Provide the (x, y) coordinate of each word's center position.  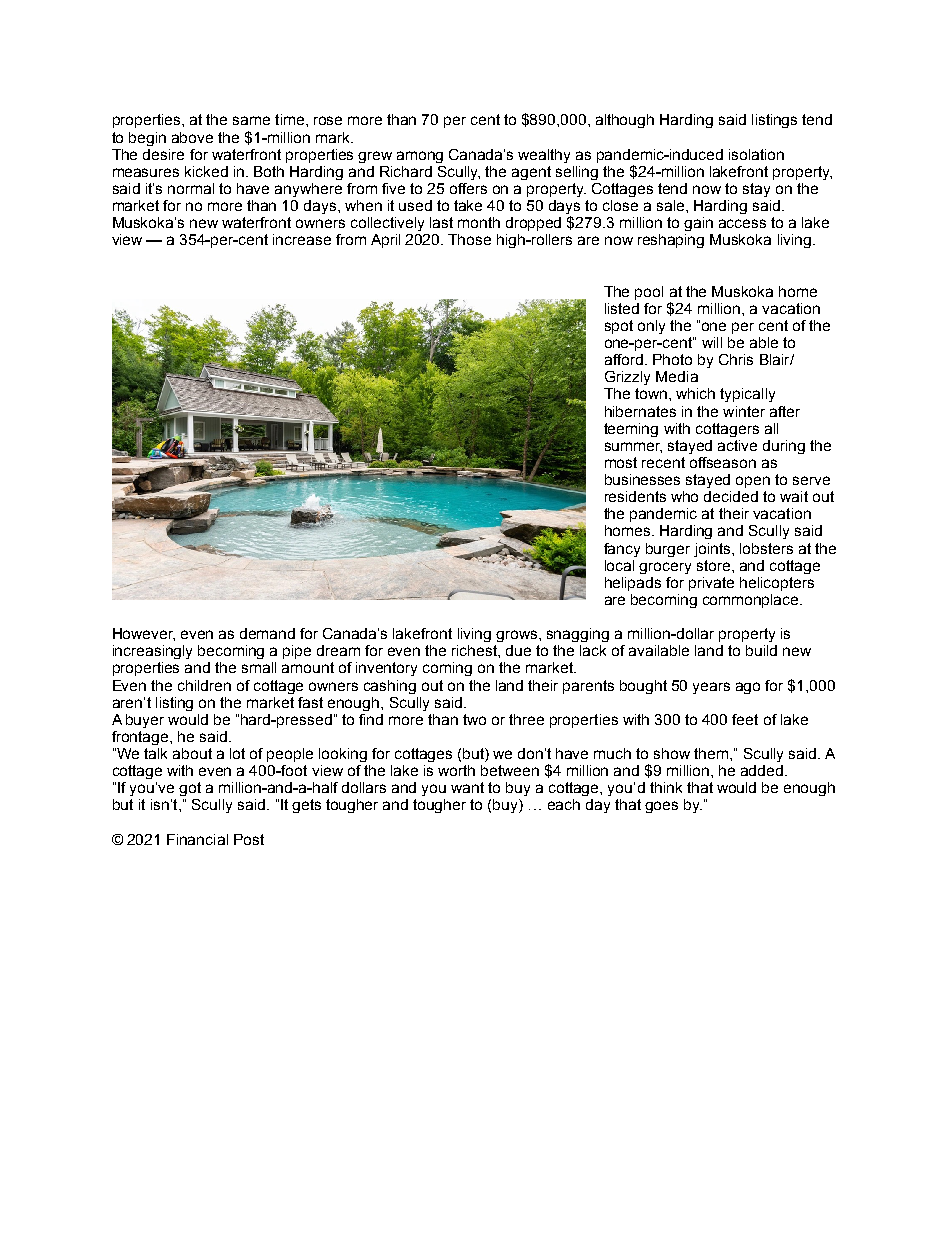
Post (249, 839)
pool (649, 293)
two (474, 719)
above (192, 137)
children (204, 685)
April (385, 241)
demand (267, 633)
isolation (756, 154)
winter (744, 411)
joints (713, 550)
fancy (622, 550)
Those (469, 239)
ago (748, 688)
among (420, 157)
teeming (631, 430)
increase (302, 239)
